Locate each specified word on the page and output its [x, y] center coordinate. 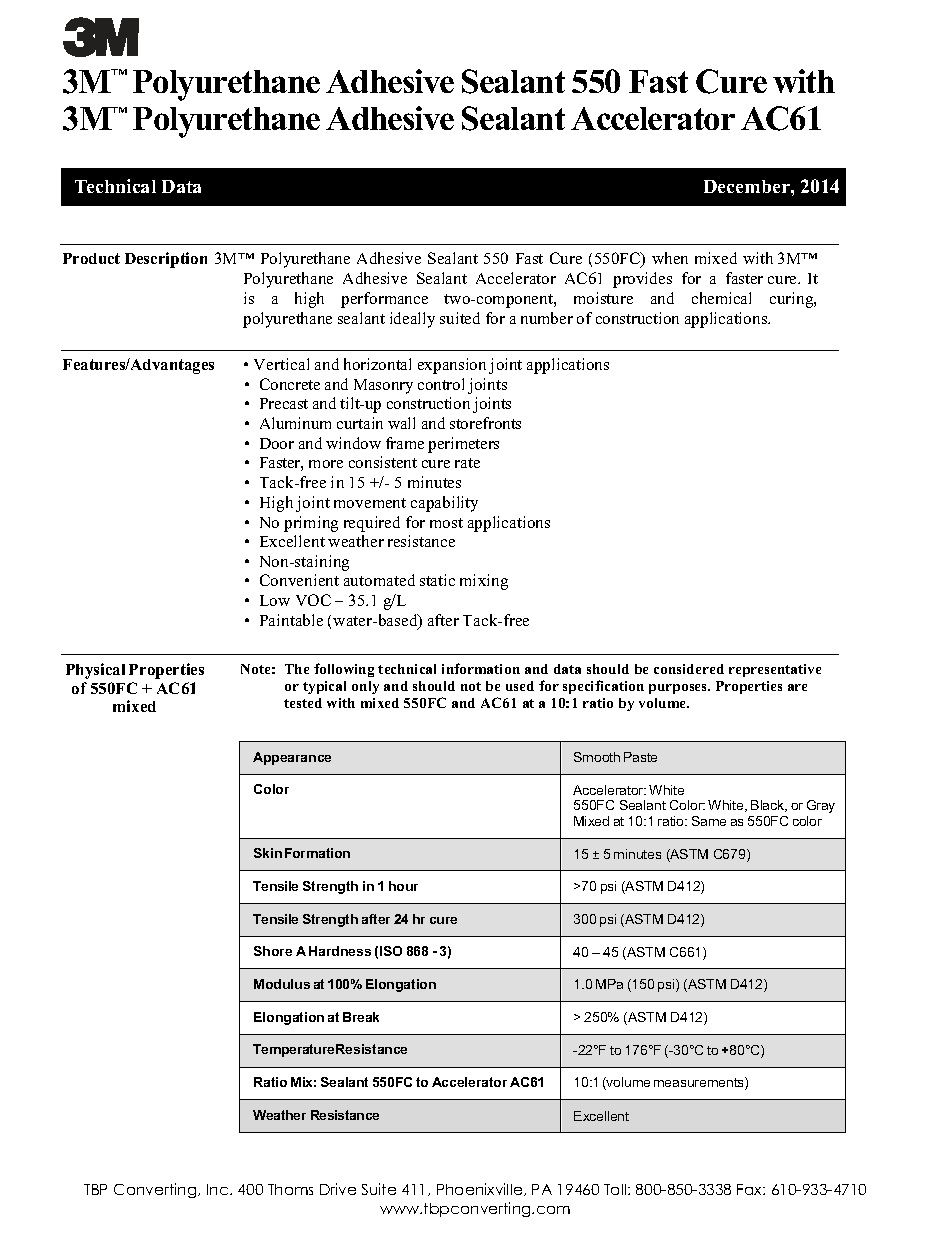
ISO [391, 951]
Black [769, 806]
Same [709, 821]
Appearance [292, 758]
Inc [219, 1189]
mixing [484, 582]
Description [166, 260]
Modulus [282, 984]
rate [467, 463]
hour [403, 886]
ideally [412, 320]
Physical [95, 671]
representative [775, 670]
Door [277, 443]
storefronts [485, 423]
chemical [721, 298]
